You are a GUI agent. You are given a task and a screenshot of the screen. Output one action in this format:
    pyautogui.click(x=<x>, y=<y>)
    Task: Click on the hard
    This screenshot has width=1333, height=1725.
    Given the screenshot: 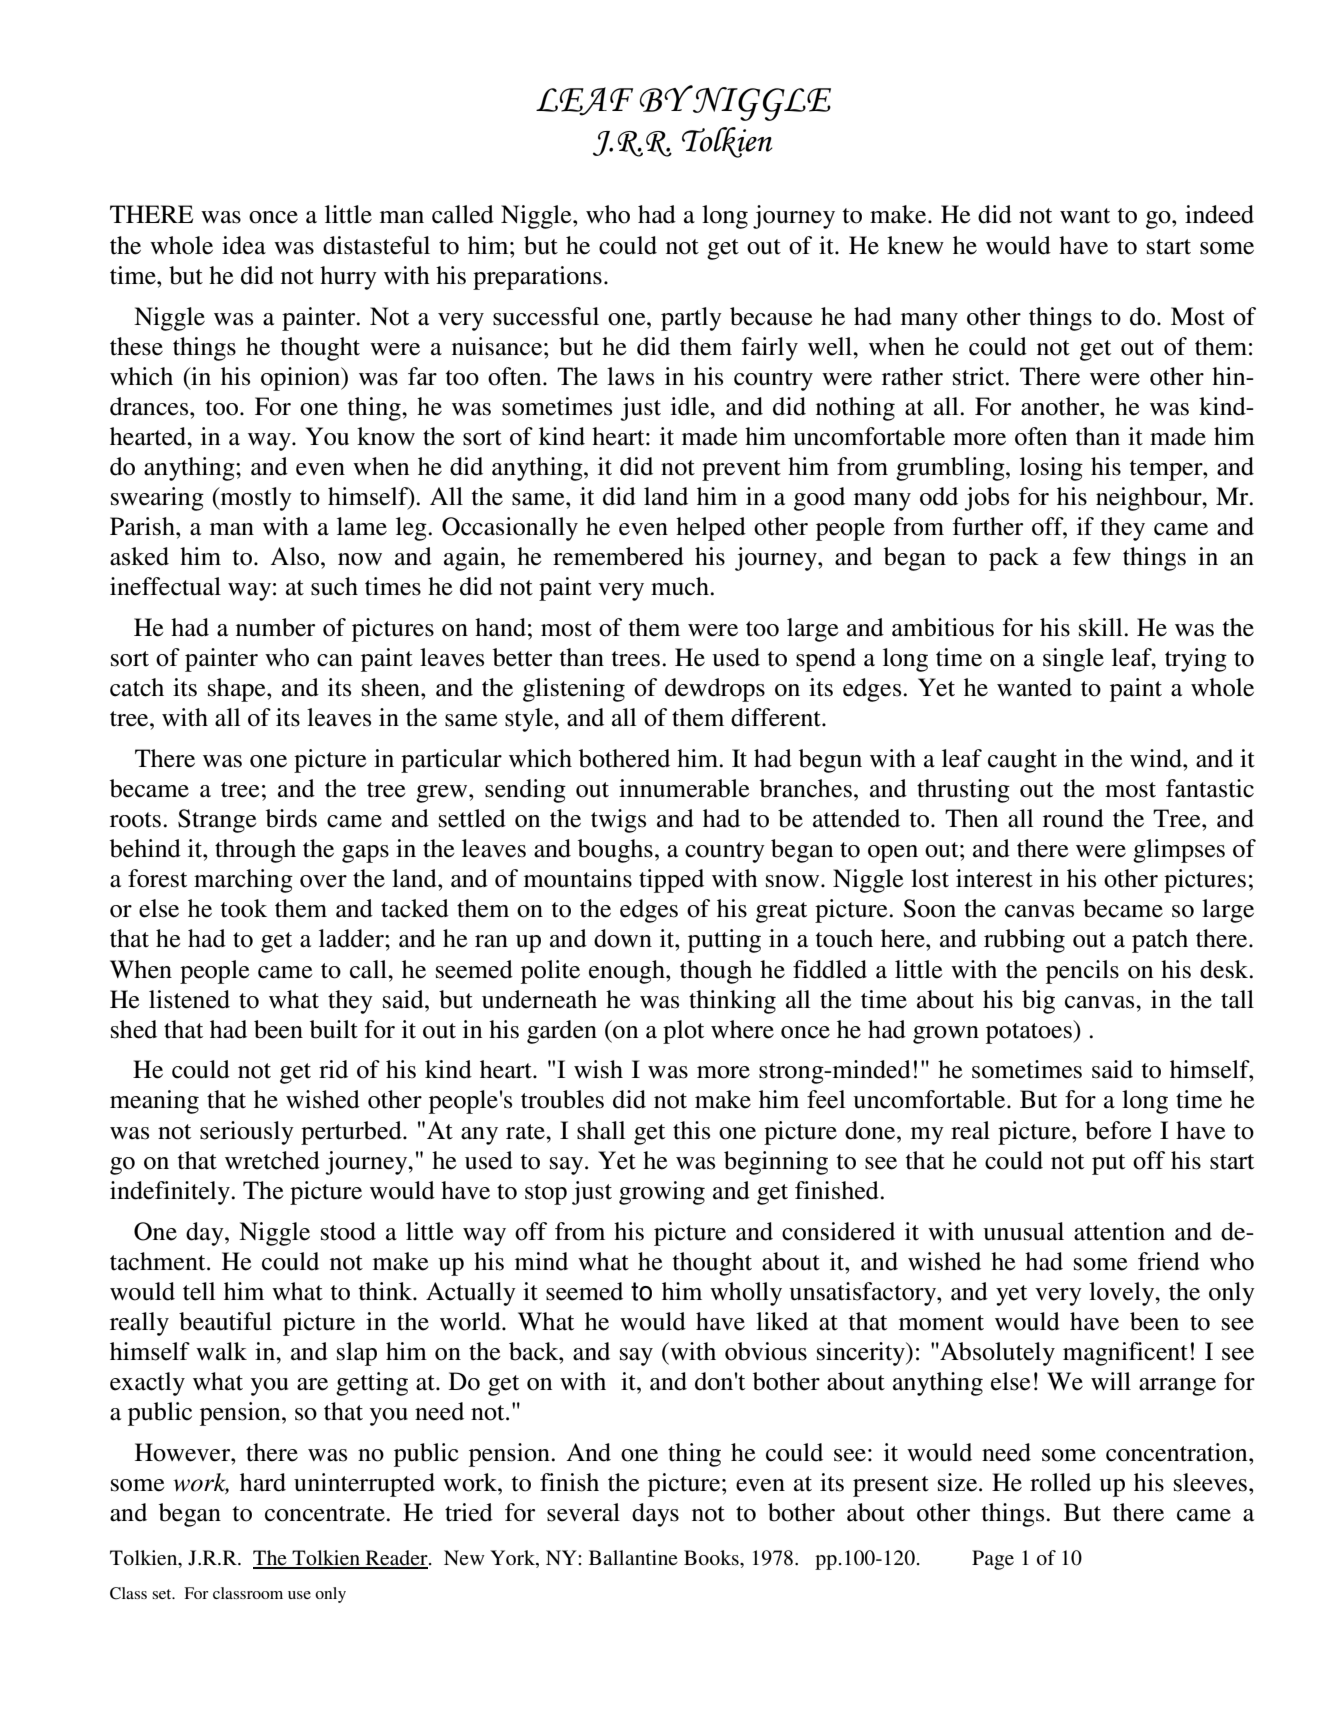 What is the action you would take?
    pyautogui.click(x=263, y=1482)
